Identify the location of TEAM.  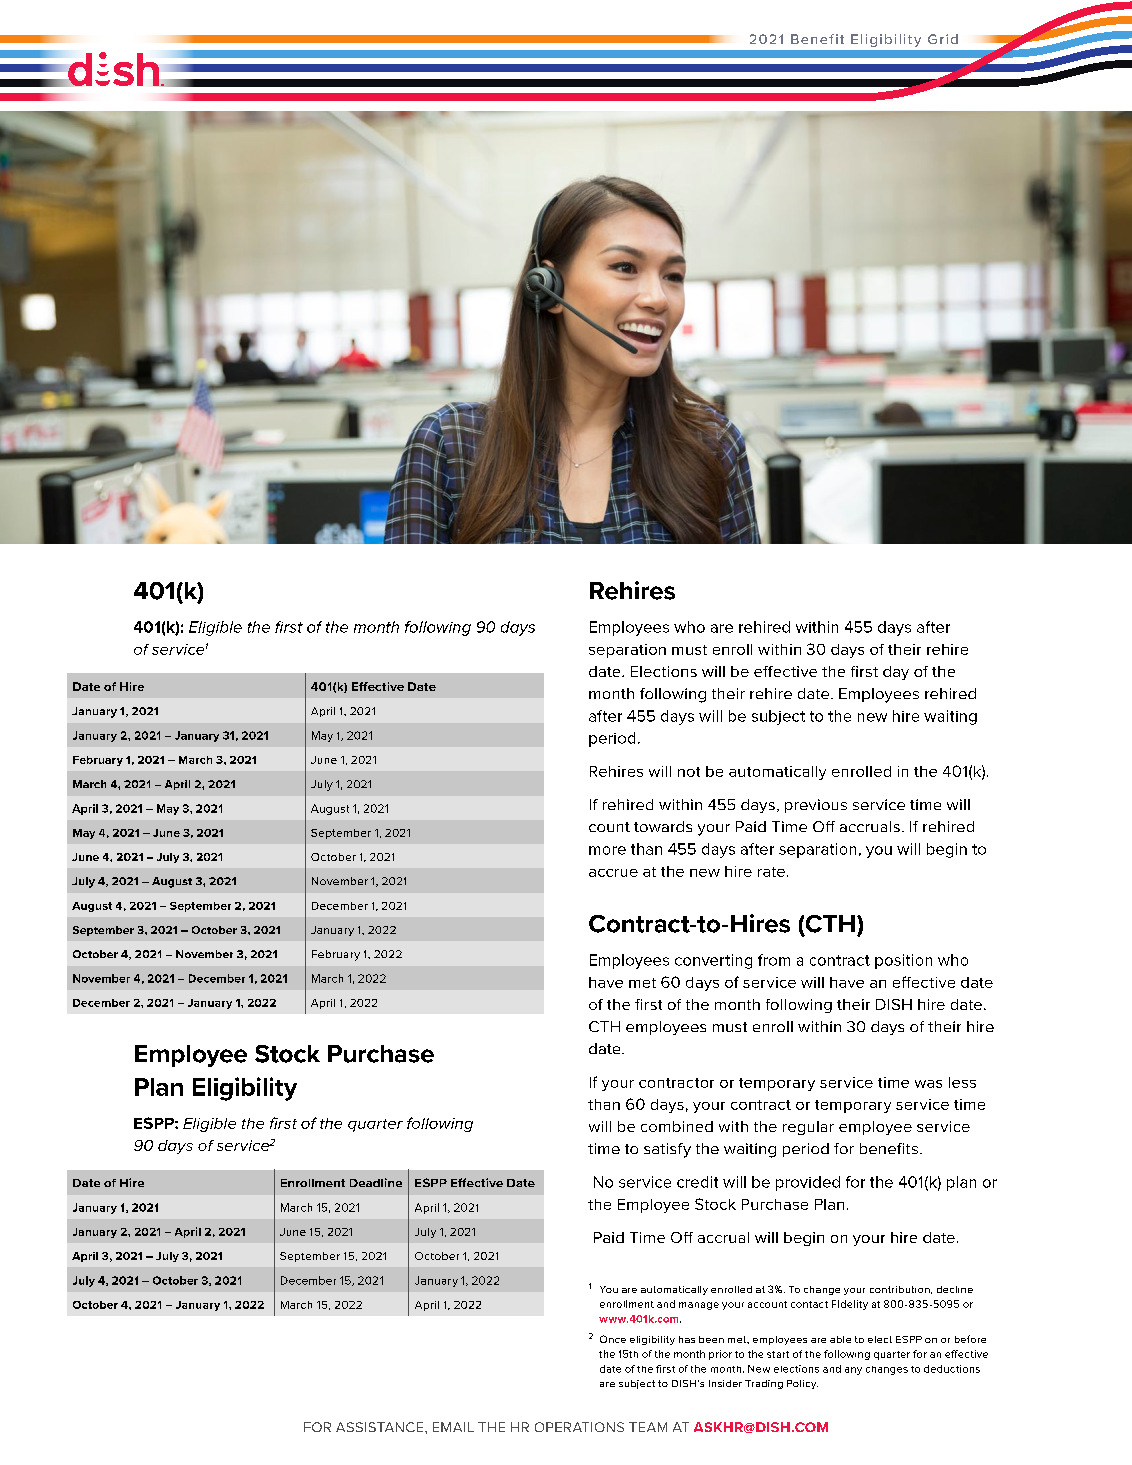
(648, 1427).
